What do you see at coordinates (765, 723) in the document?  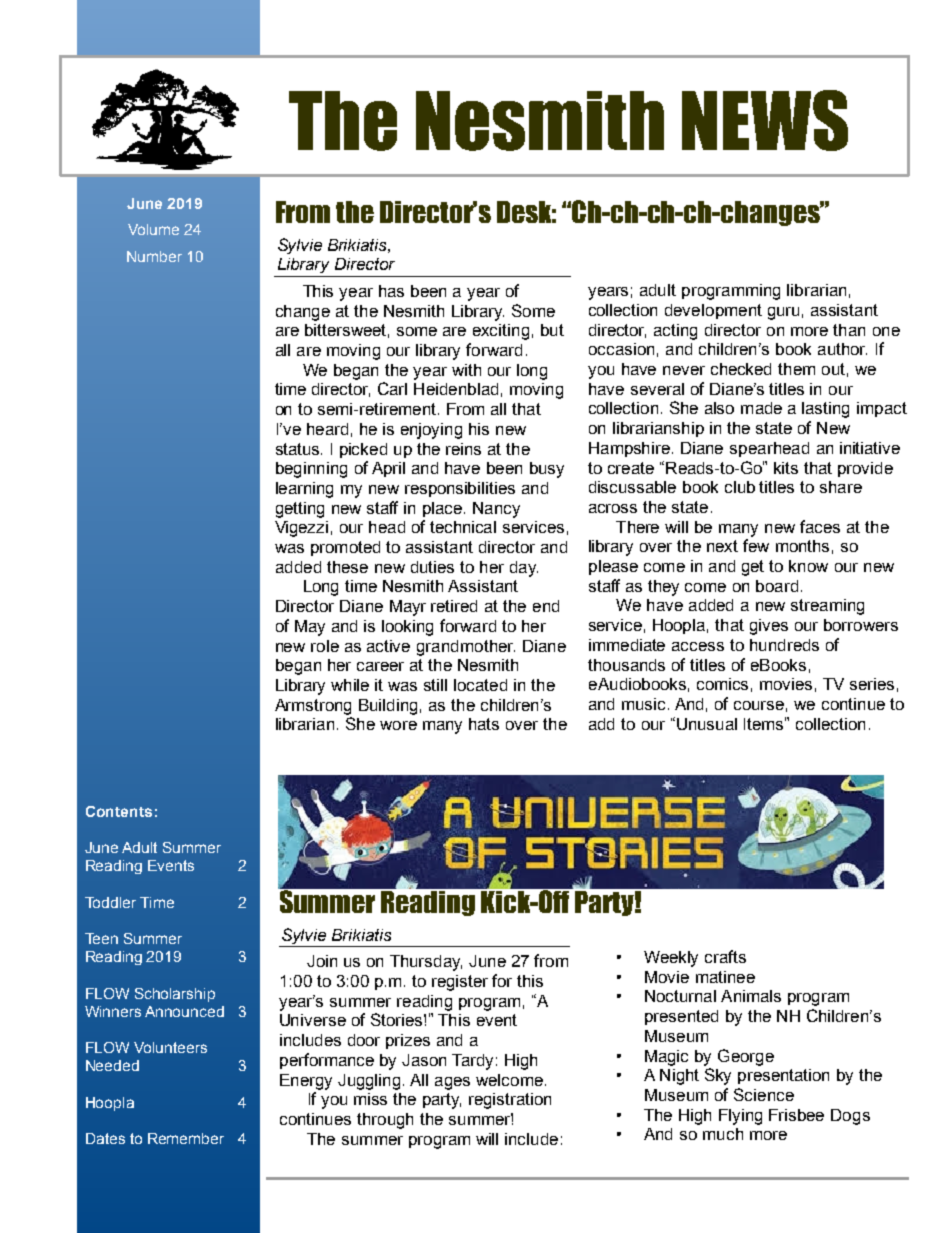 I see `Items` at bounding box center [765, 723].
